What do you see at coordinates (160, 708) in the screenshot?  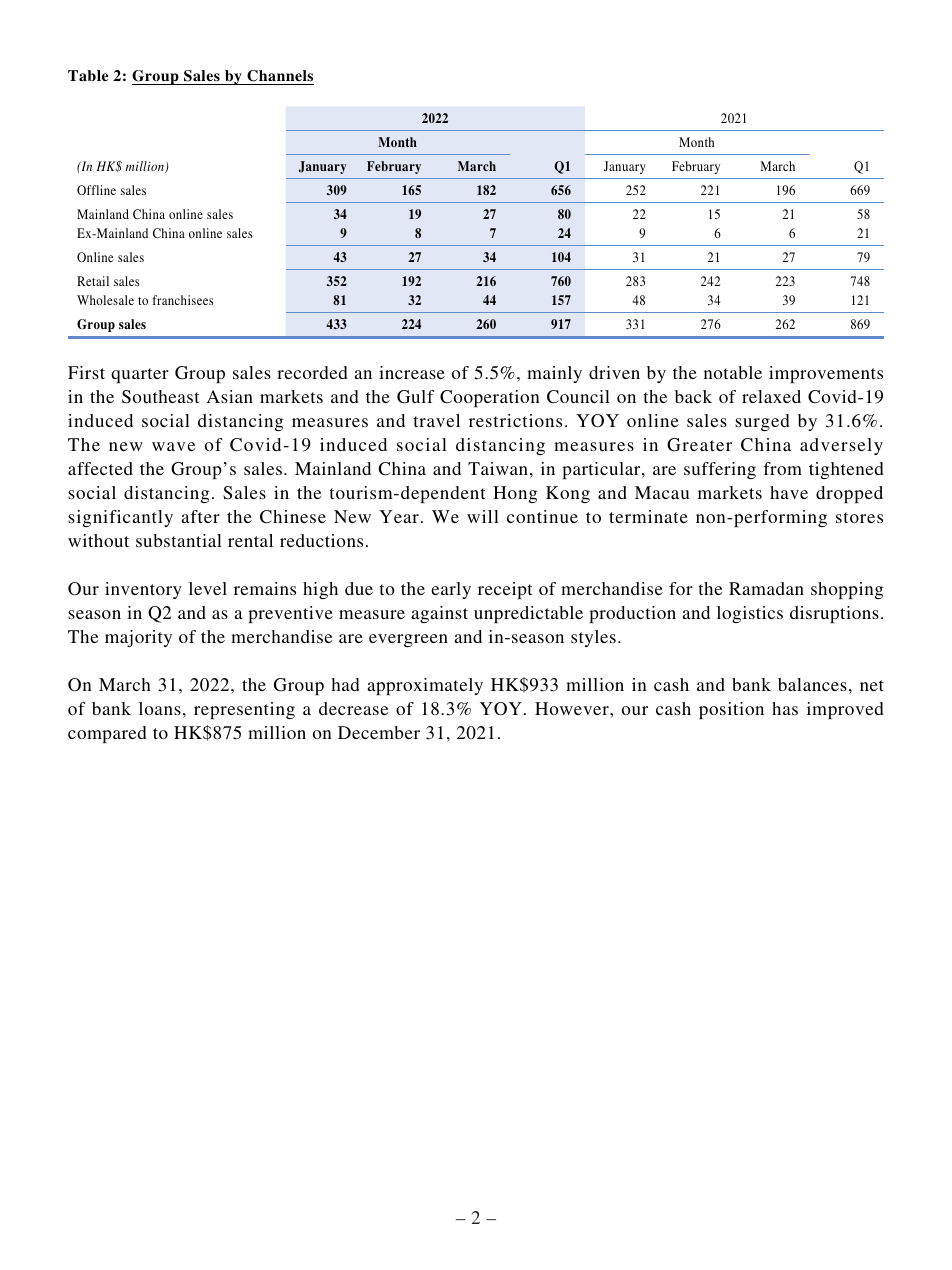 I see `loans` at bounding box center [160, 708].
